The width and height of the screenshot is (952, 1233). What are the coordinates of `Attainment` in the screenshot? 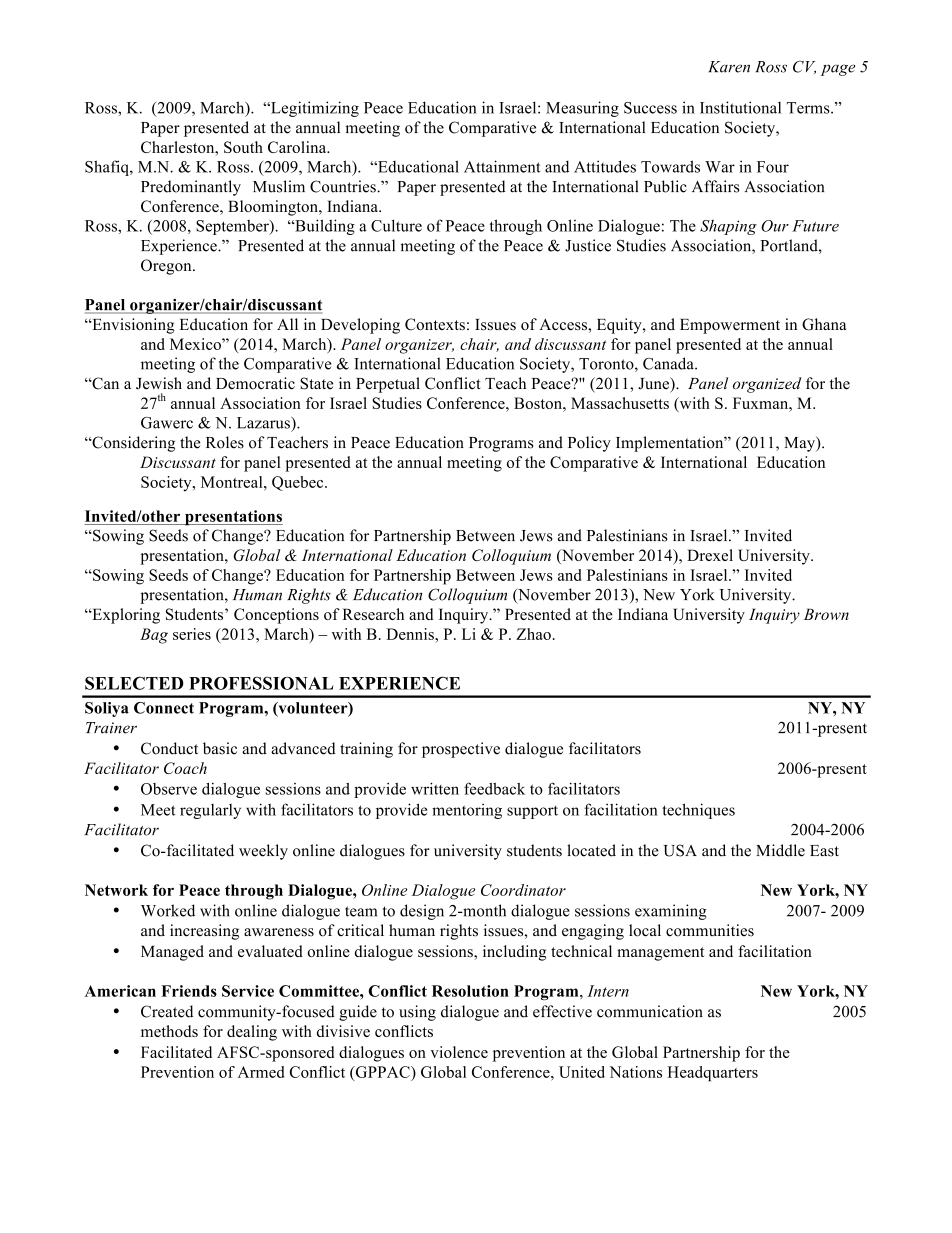 It's located at (502, 166).
